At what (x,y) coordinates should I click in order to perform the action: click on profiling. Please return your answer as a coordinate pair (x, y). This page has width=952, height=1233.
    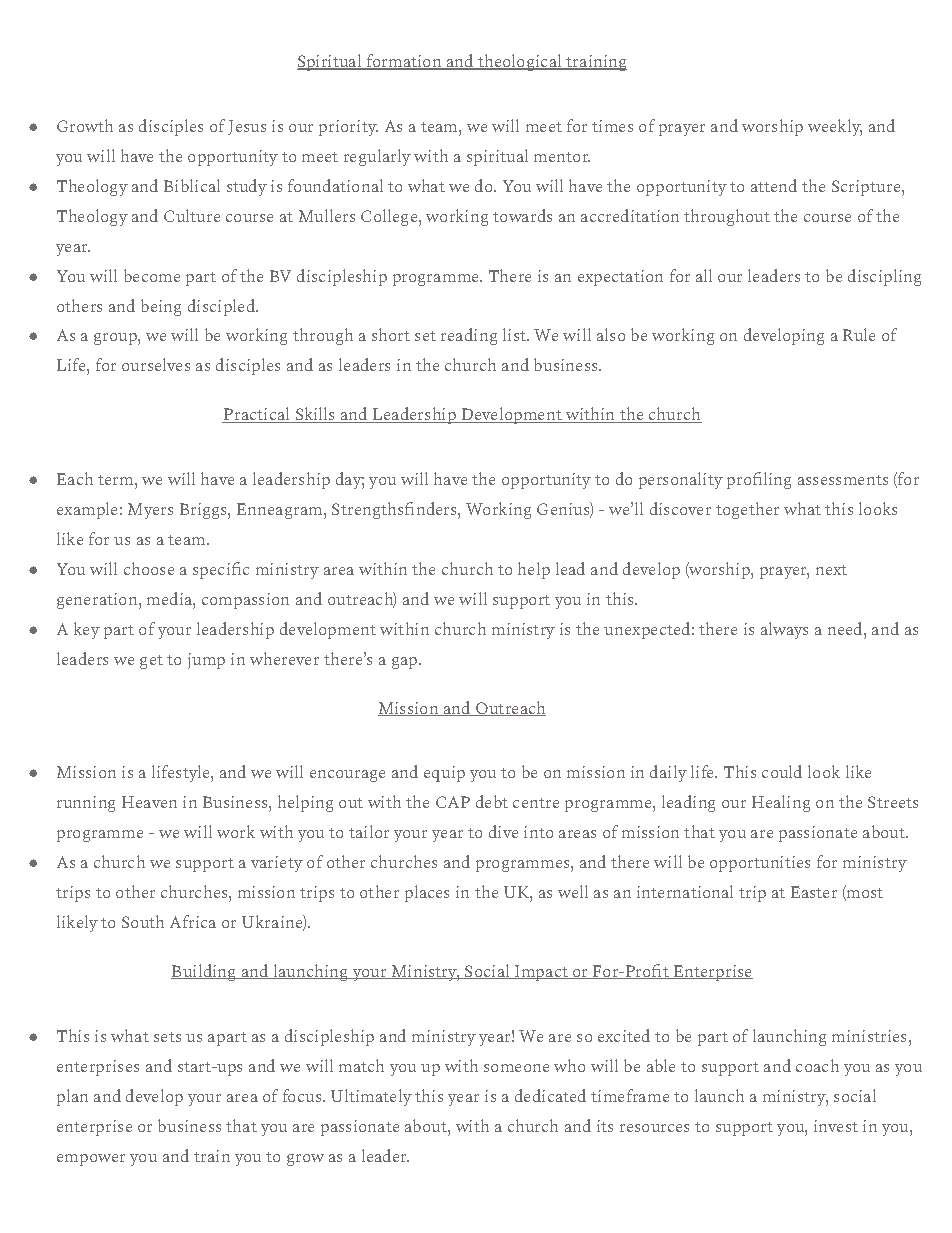
    Looking at the image, I should click on (759, 480).
